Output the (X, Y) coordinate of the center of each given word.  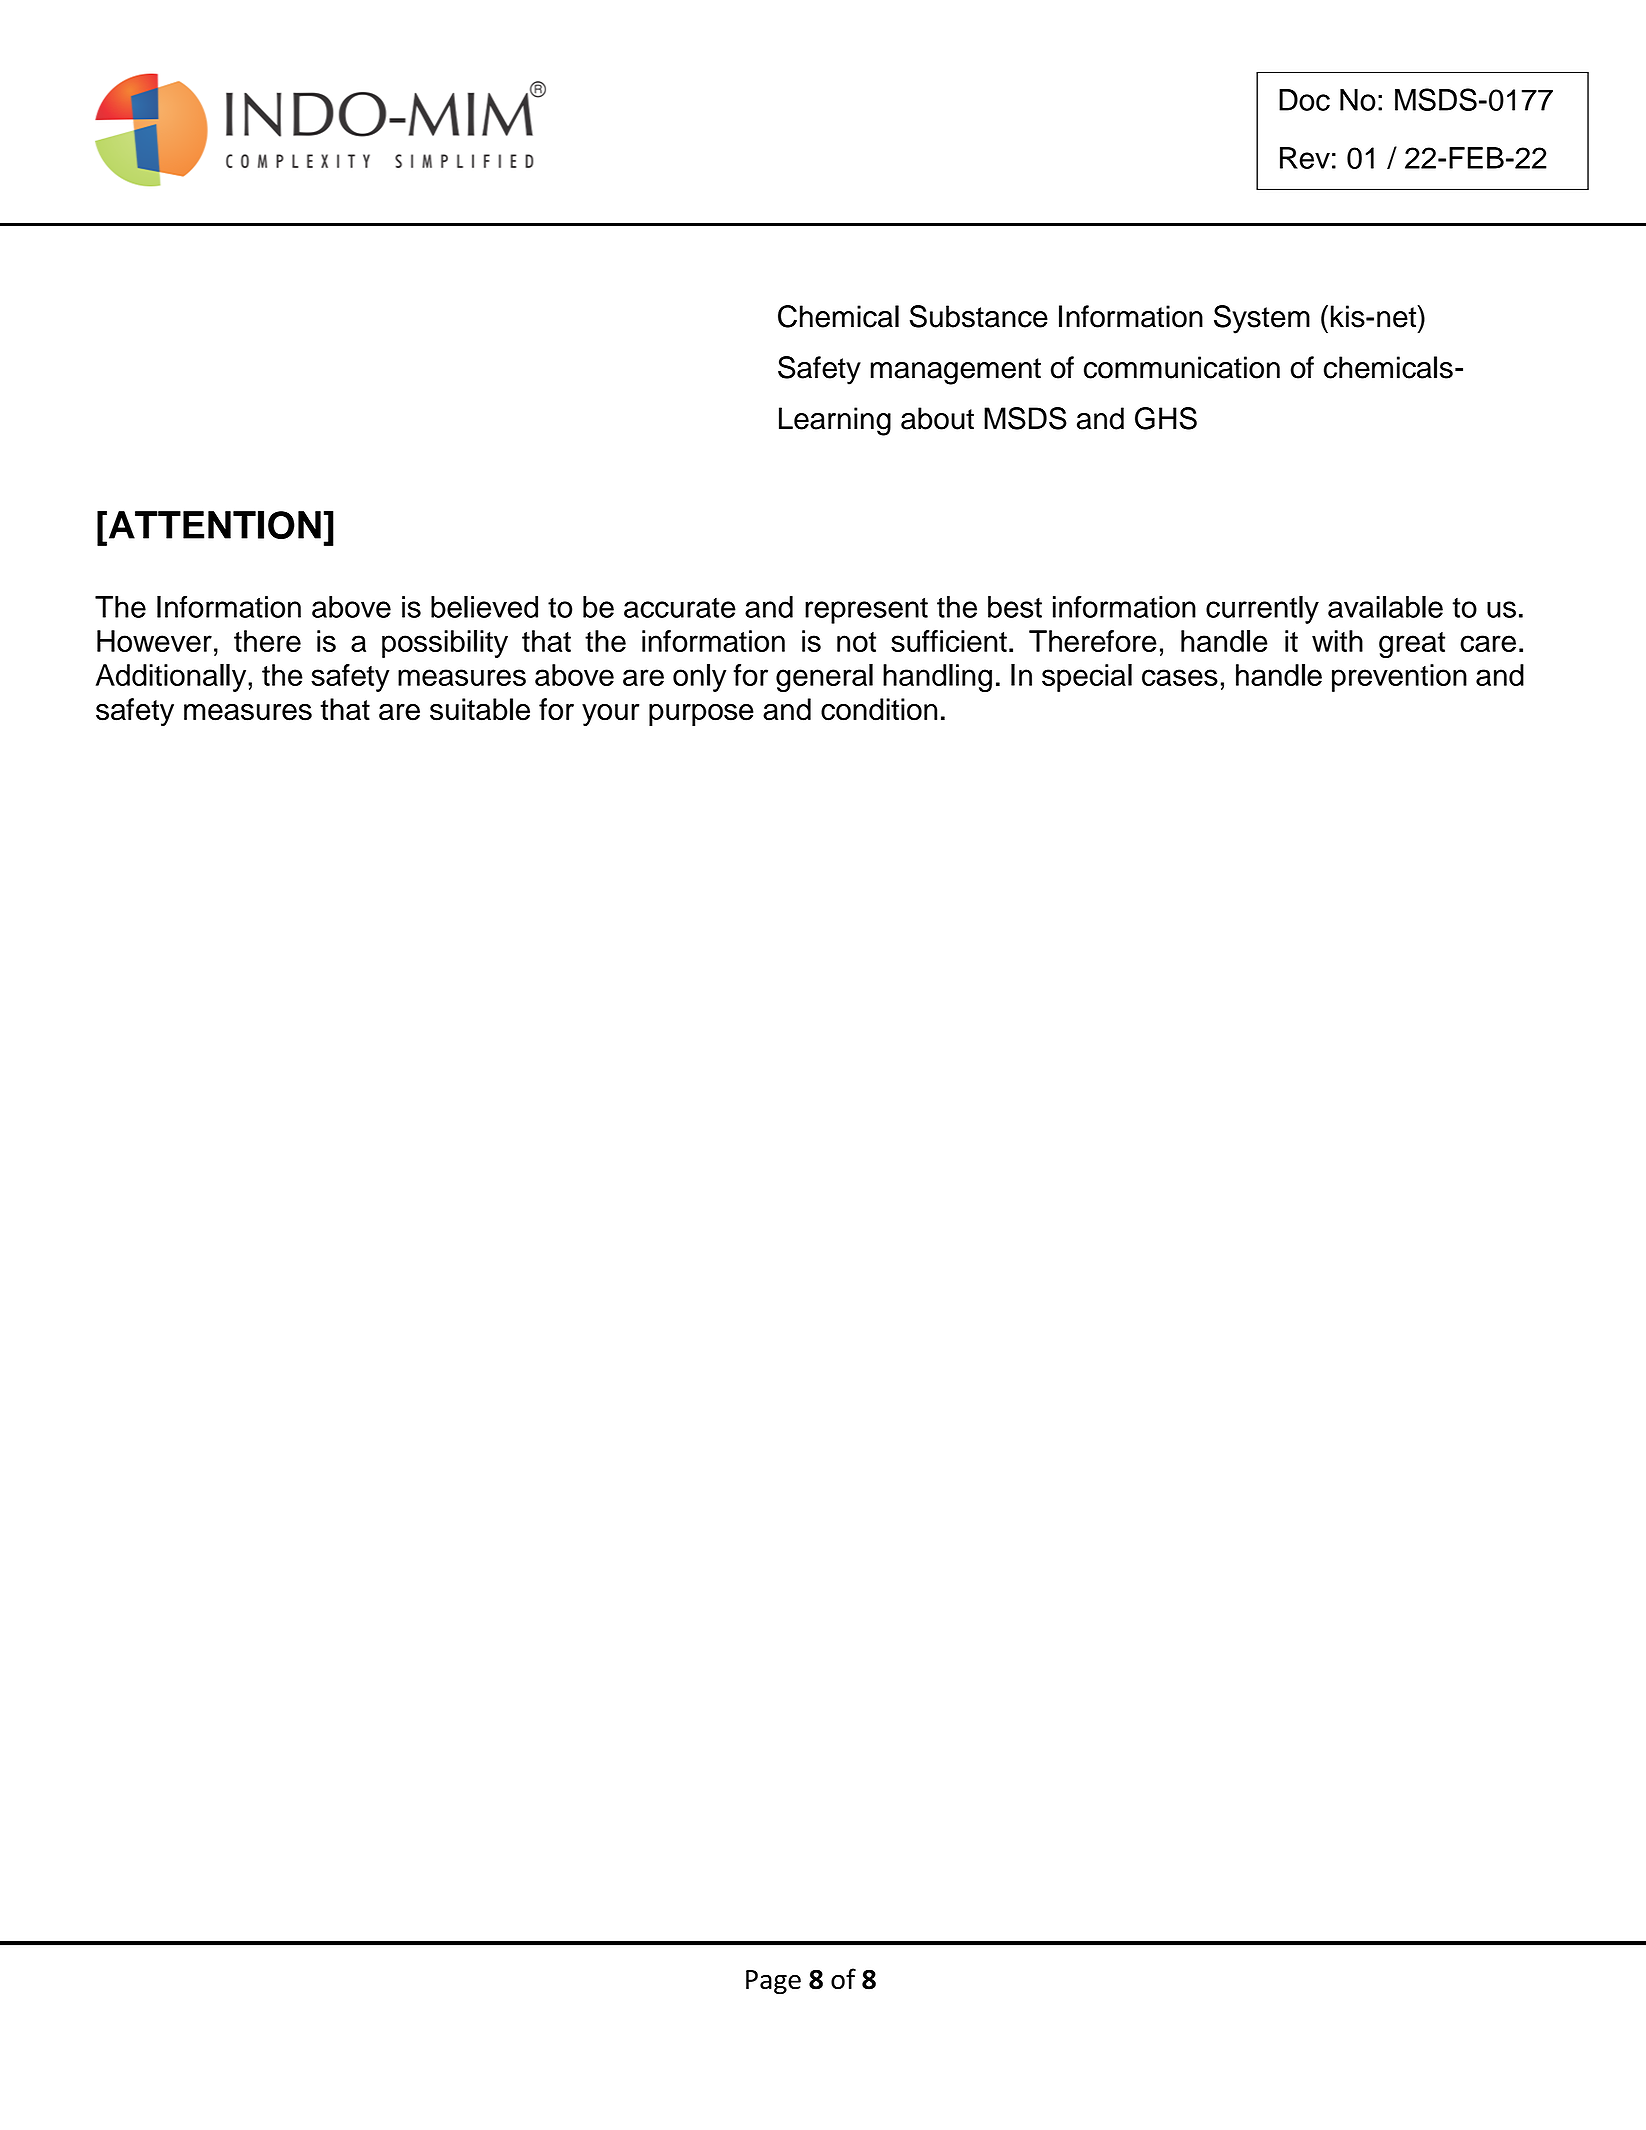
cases (1180, 677)
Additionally (172, 678)
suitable (480, 709)
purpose (701, 714)
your (610, 714)
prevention (1399, 678)
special (1087, 678)
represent (866, 611)
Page (773, 1982)
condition (879, 709)
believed (484, 607)
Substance (979, 316)
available (1385, 607)
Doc (1304, 100)
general (824, 678)
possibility (445, 644)
